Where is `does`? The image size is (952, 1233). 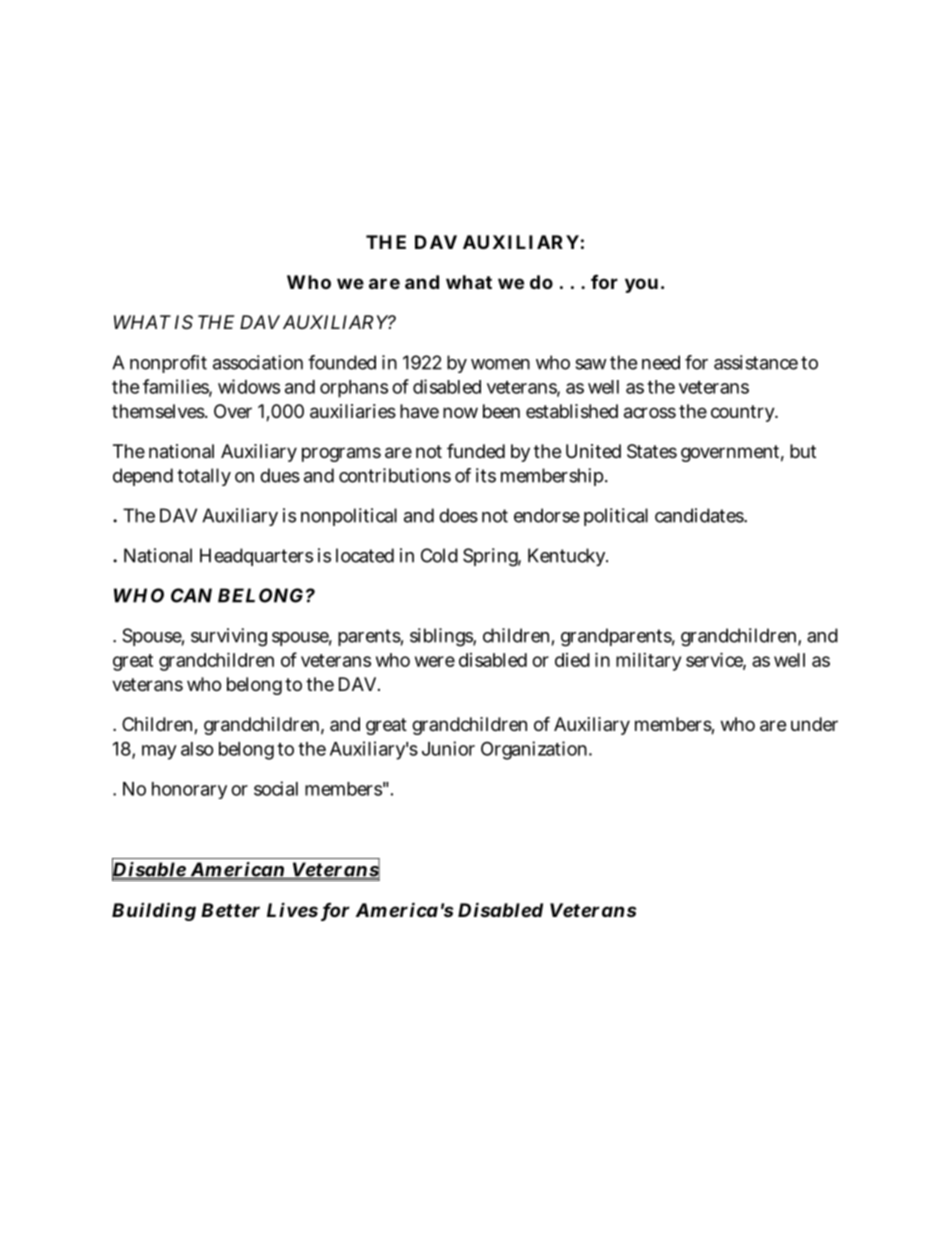
does is located at coordinates (458, 515).
